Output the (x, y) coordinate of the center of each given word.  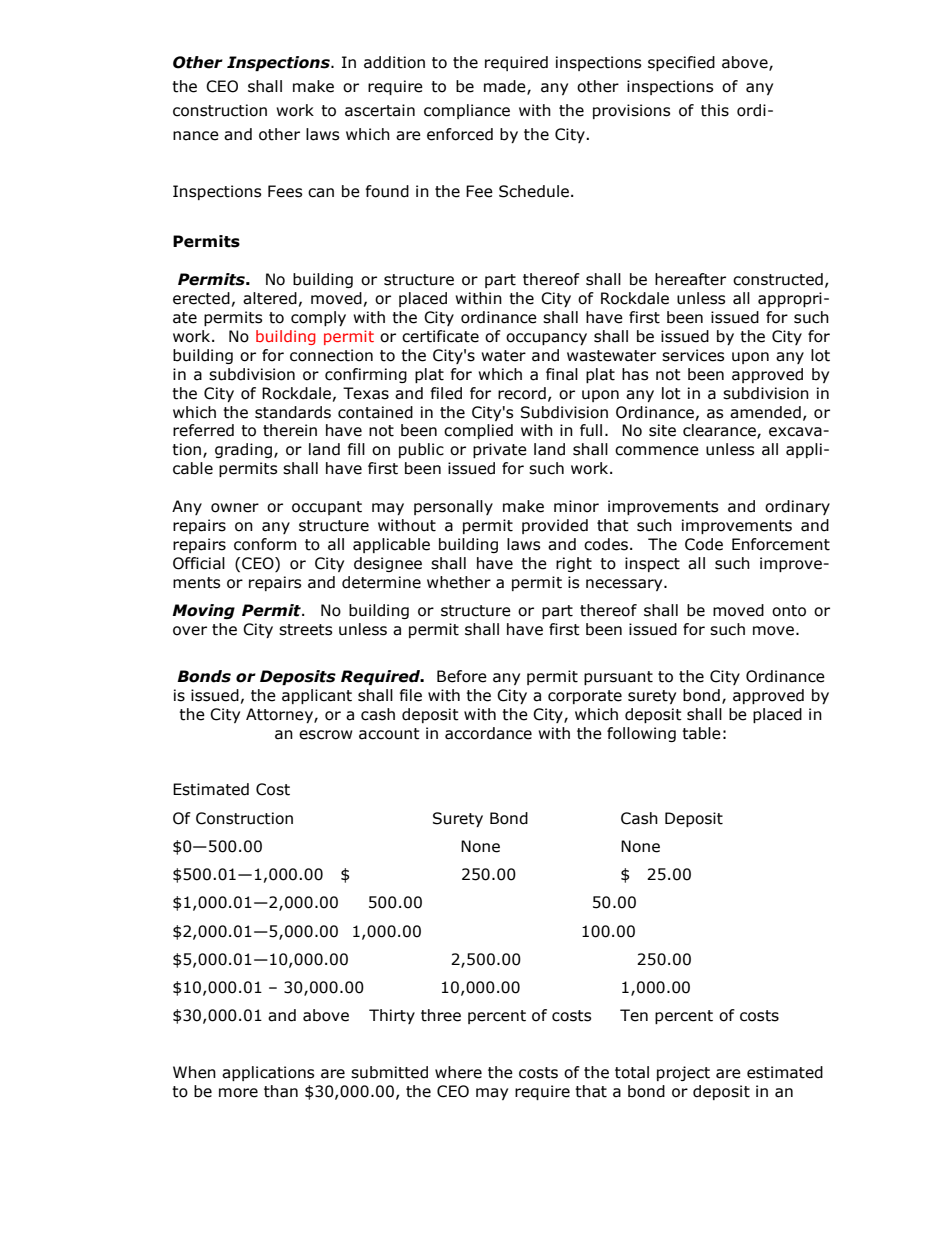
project (683, 1073)
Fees (285, 191)
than (281, 1091)
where (458, 1072)
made (506, 87)
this (715, 110)
